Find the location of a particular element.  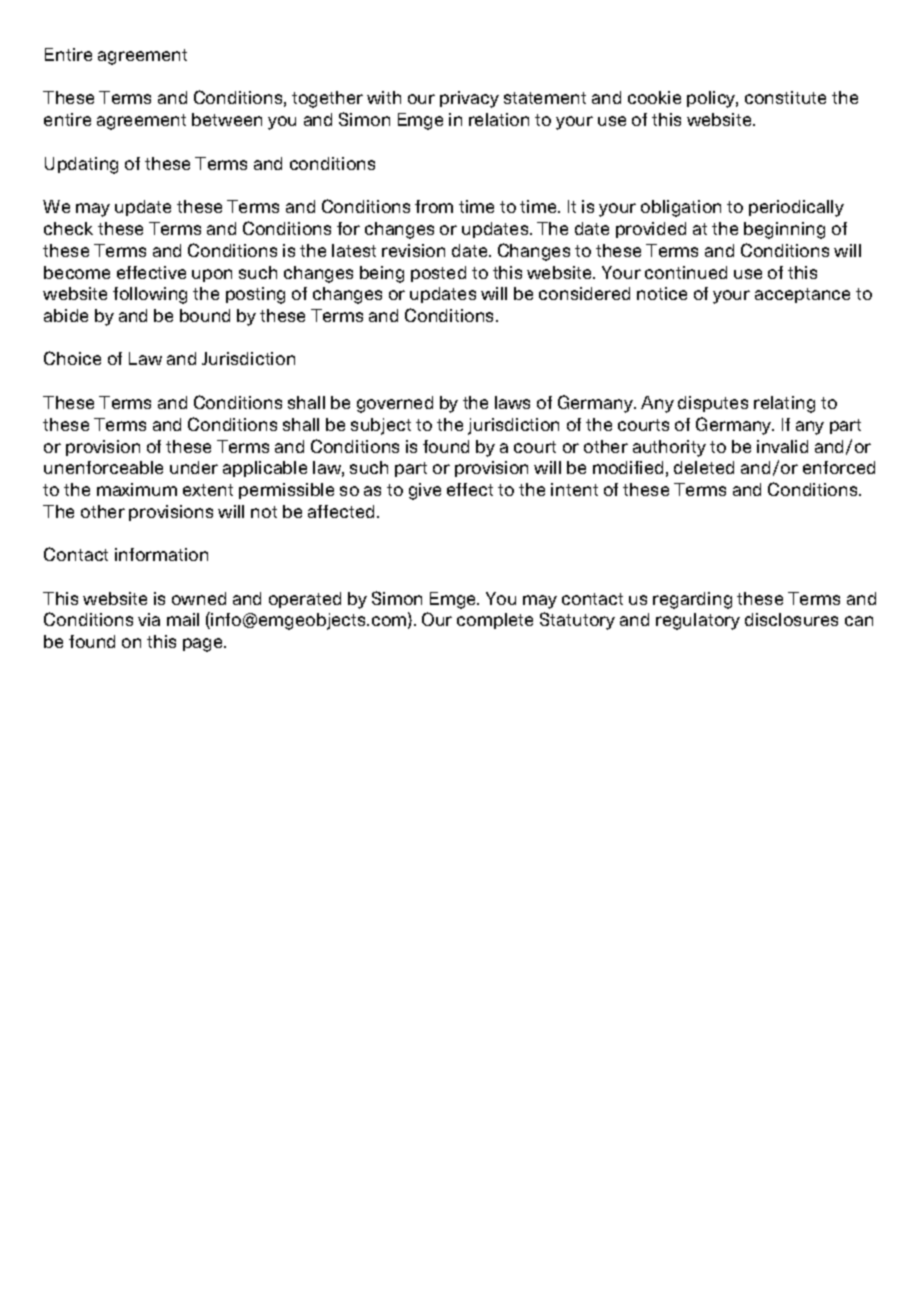

complete is located at coordinates (495, 621).
